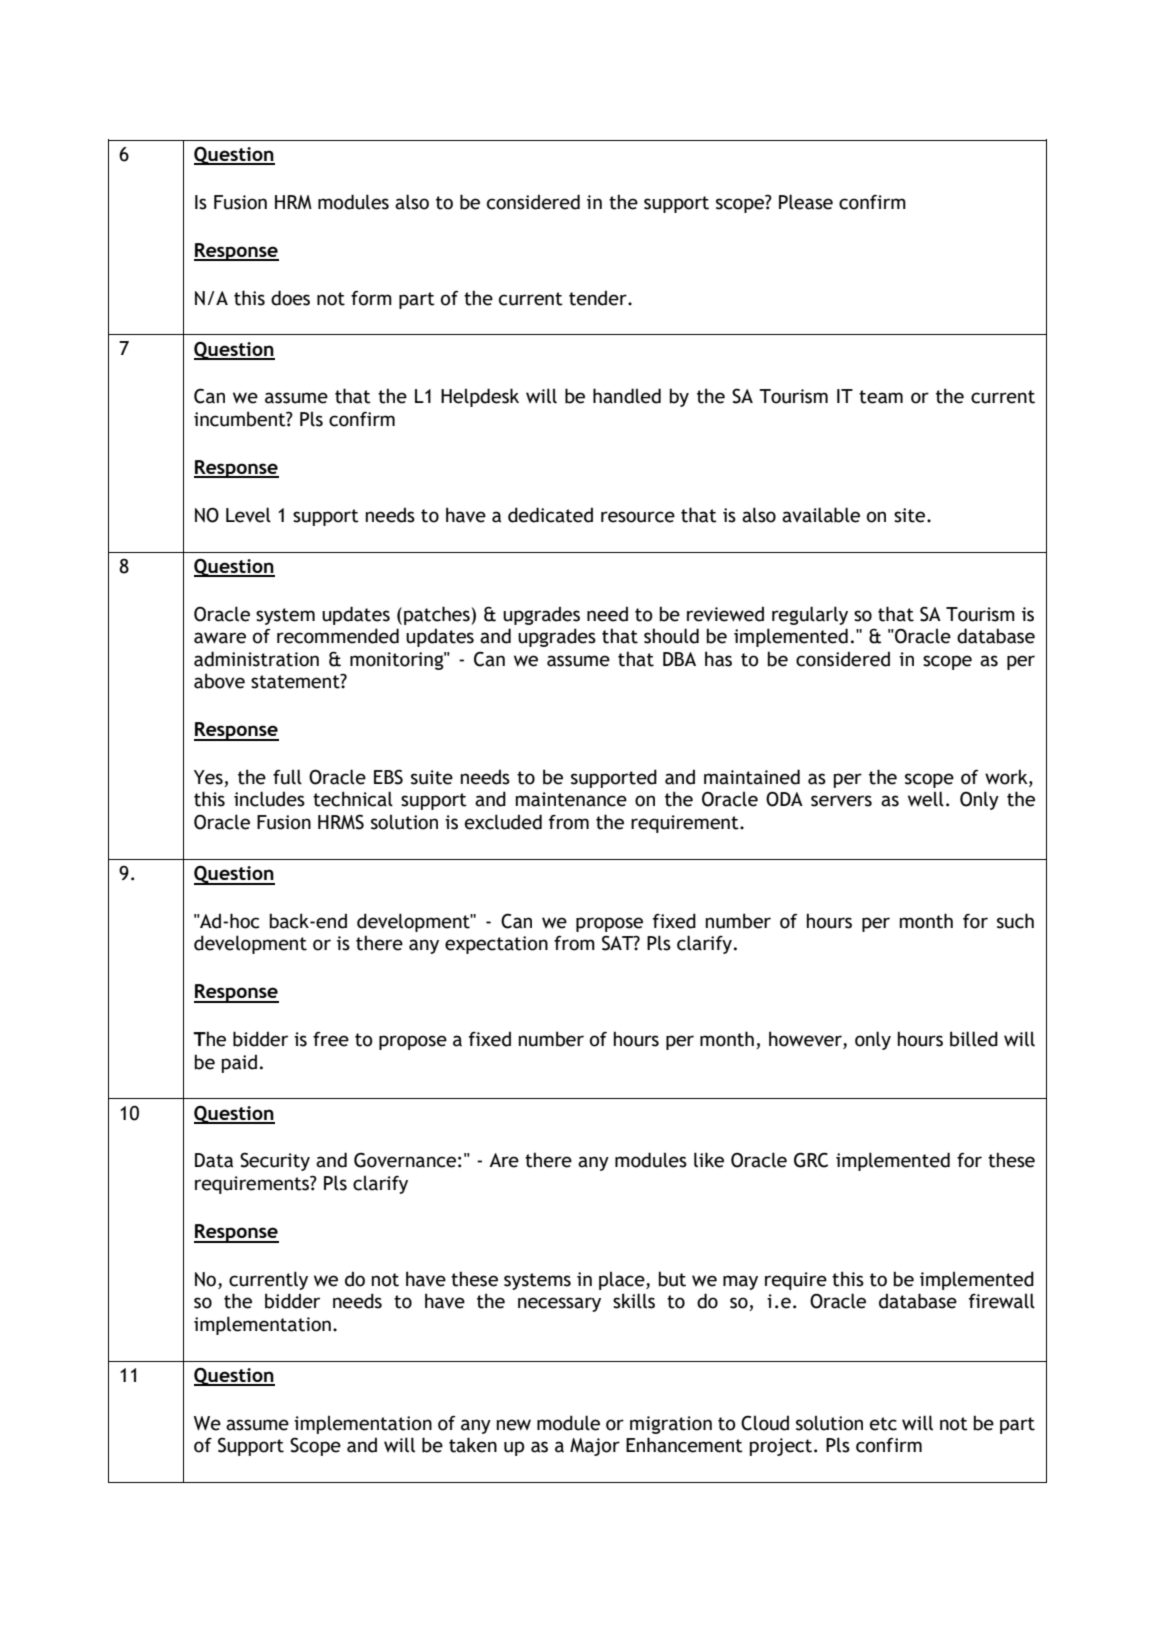 This screenshot has width=1156, height=1634. Describe the element at coordinates (290, 298) in the screenshot. I see `does` at that location.
